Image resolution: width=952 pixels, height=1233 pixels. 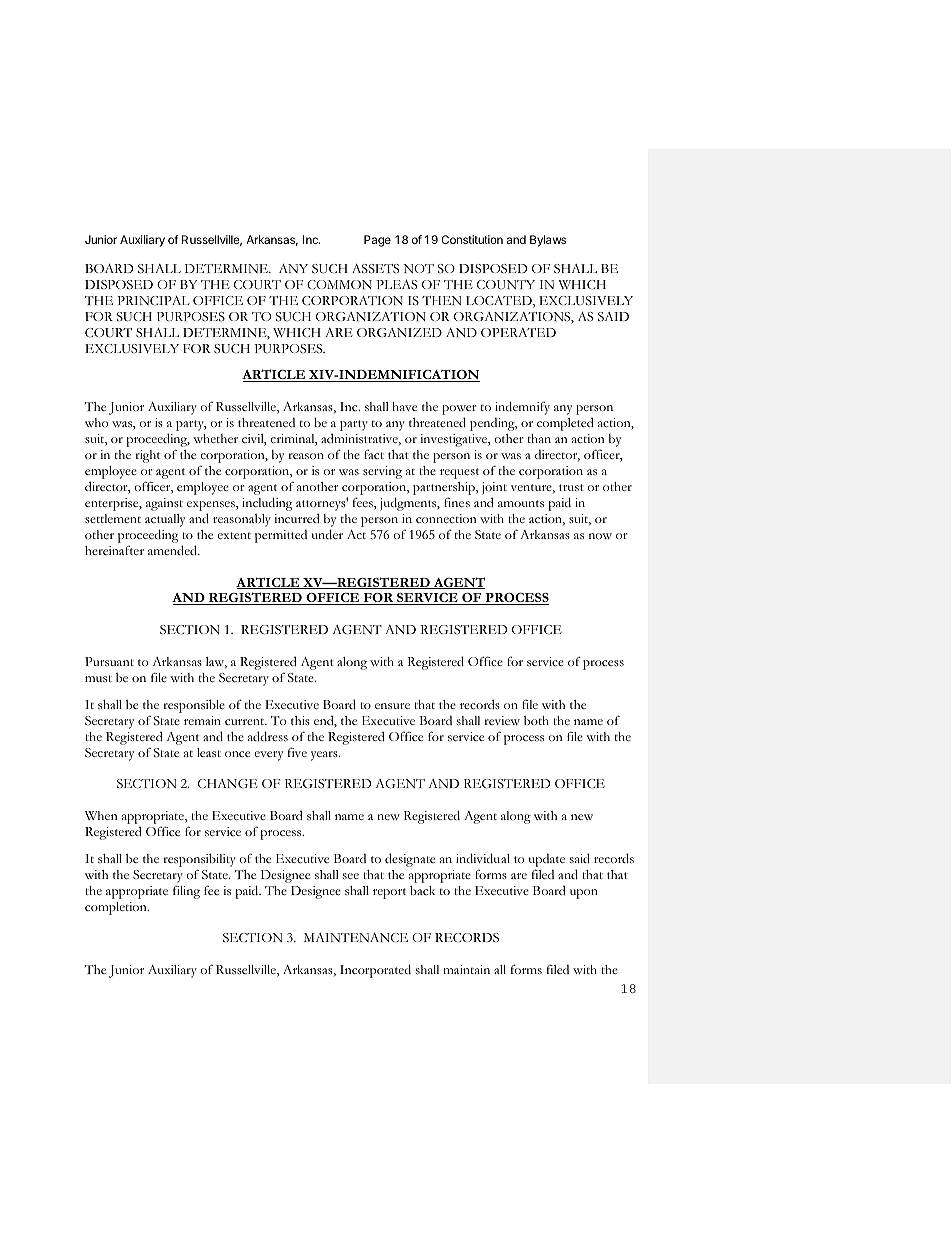 I want to click on responsible, so click(x=194, y=706).
